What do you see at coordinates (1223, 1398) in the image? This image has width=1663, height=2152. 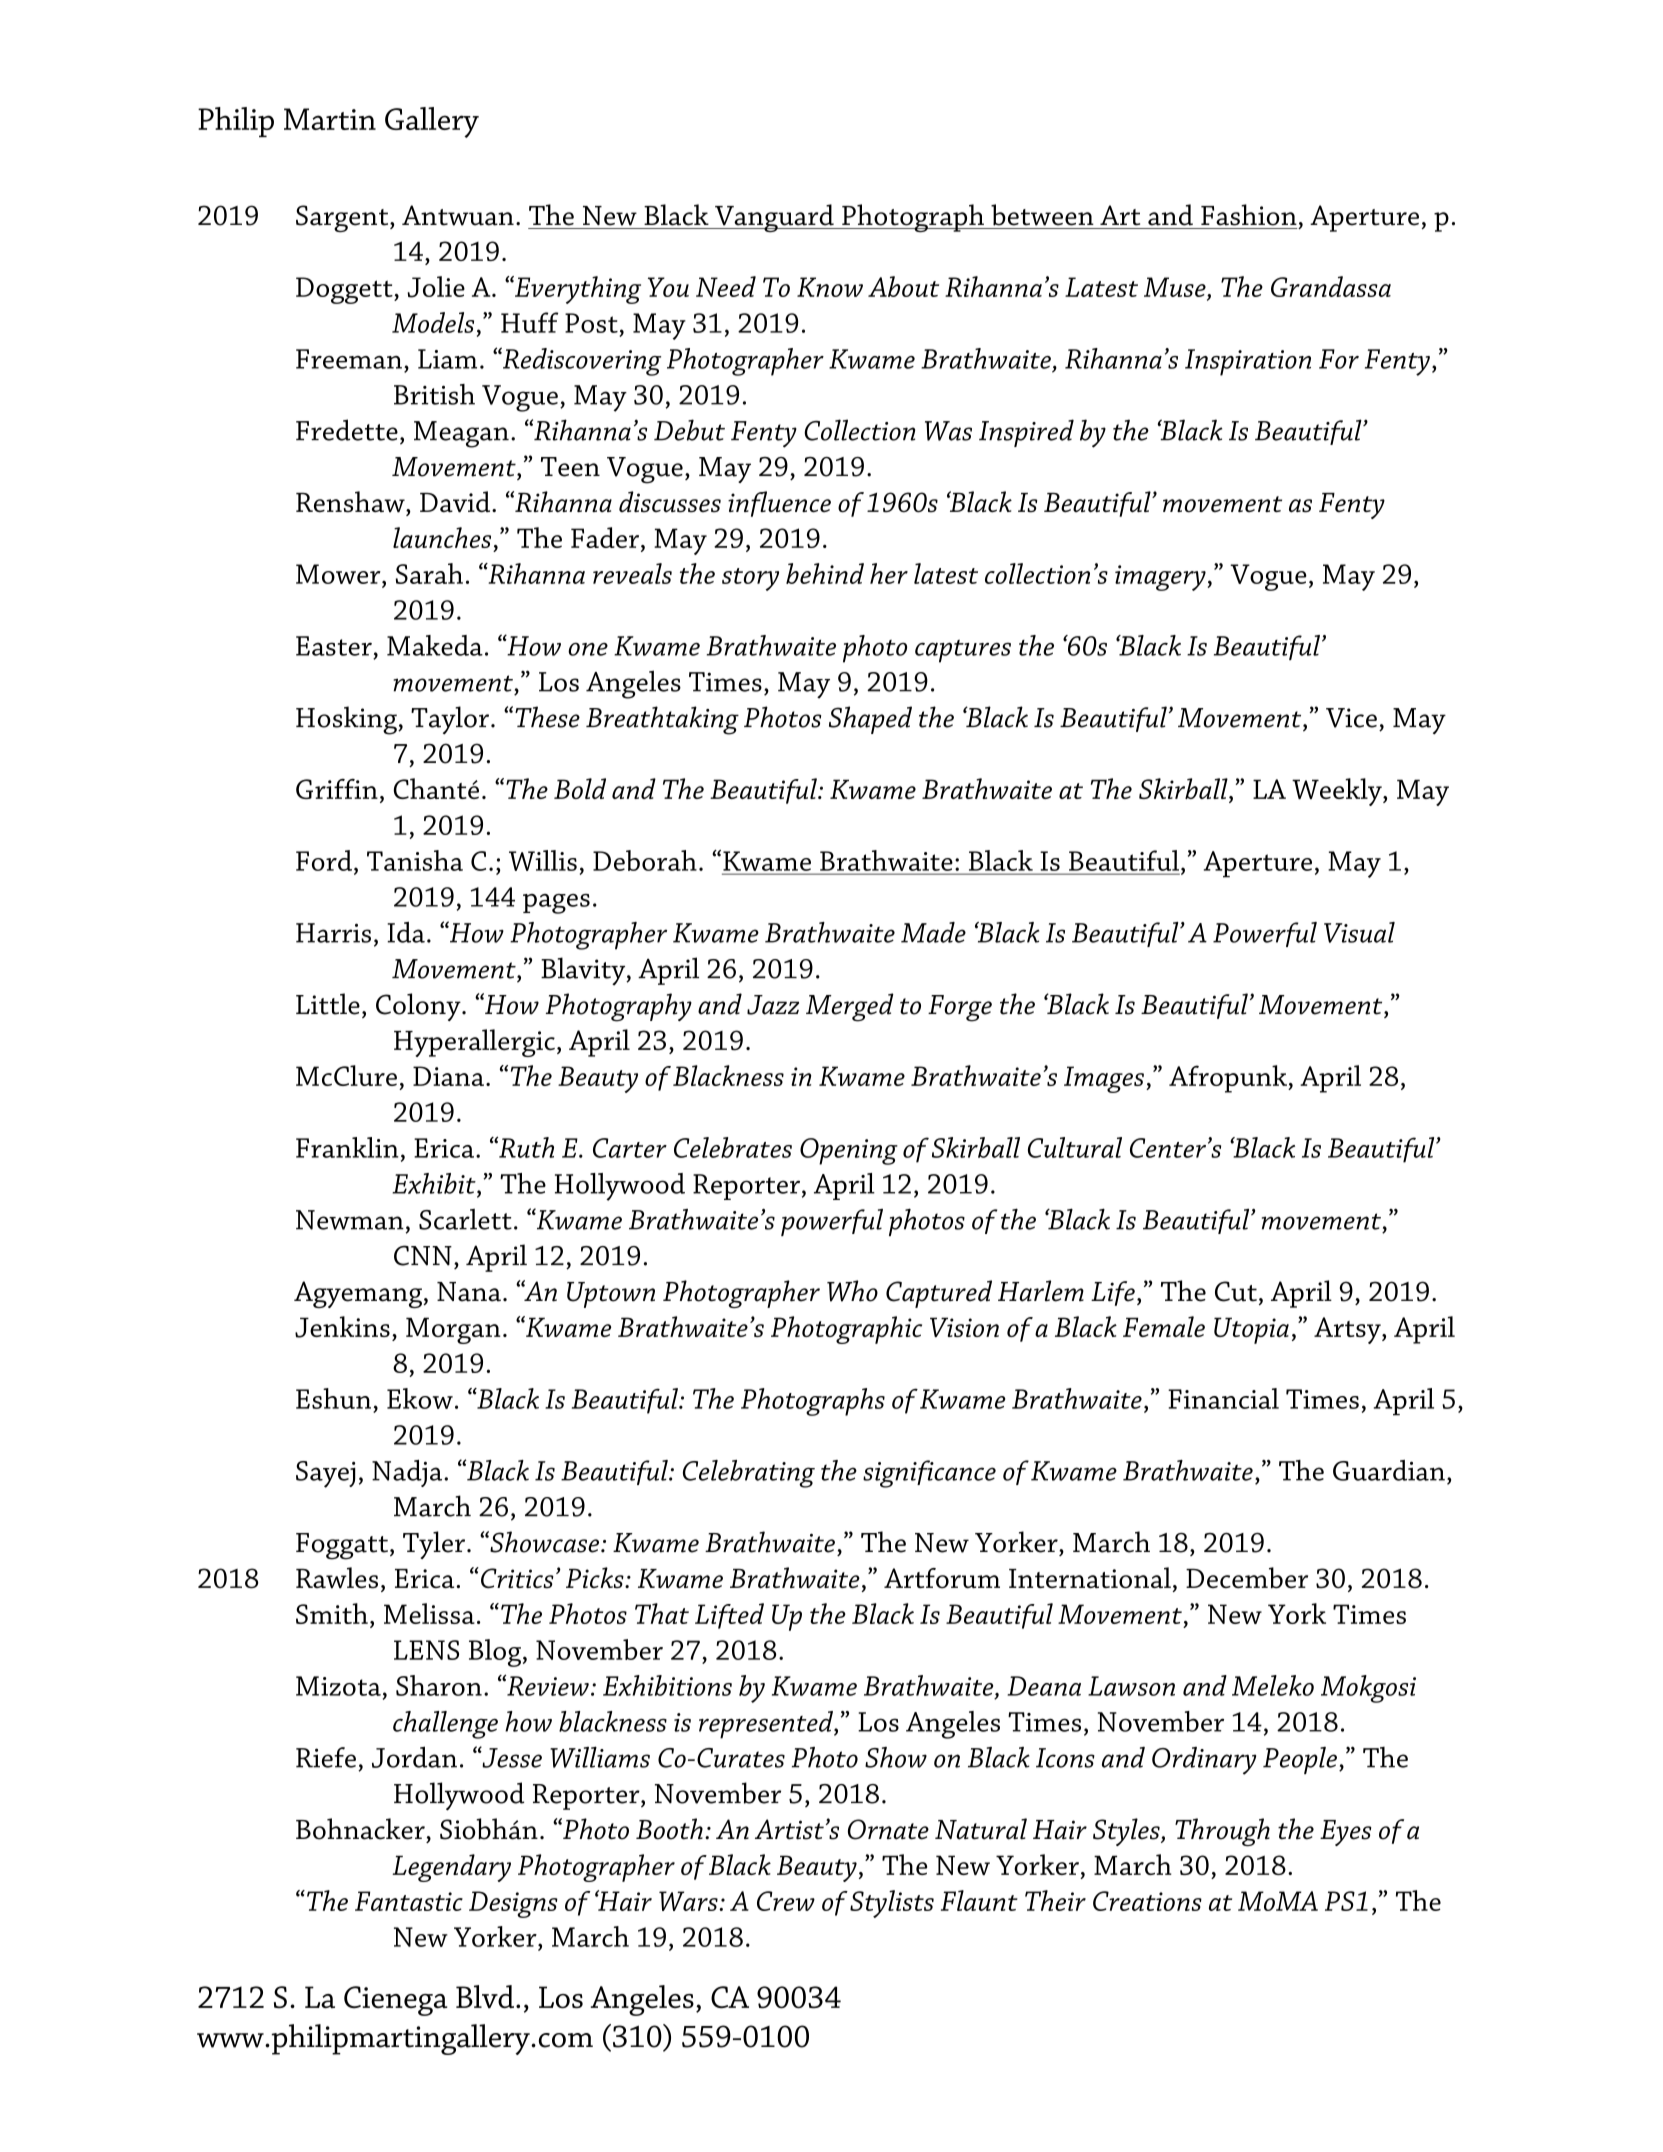 I see `Financial` at bounding box center [1223, 1398].
